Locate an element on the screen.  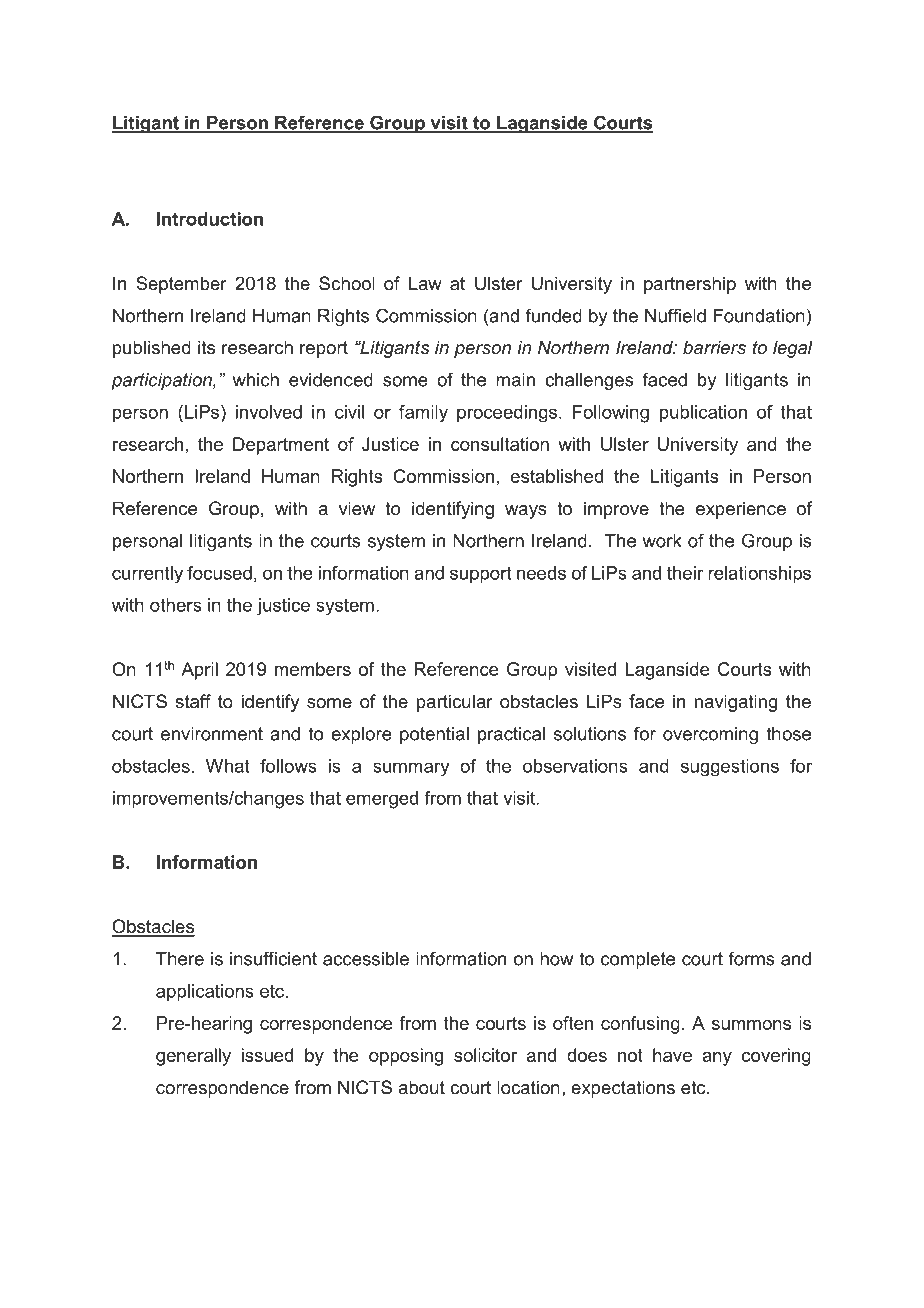
generally is located at coordinates (193, 1057).
